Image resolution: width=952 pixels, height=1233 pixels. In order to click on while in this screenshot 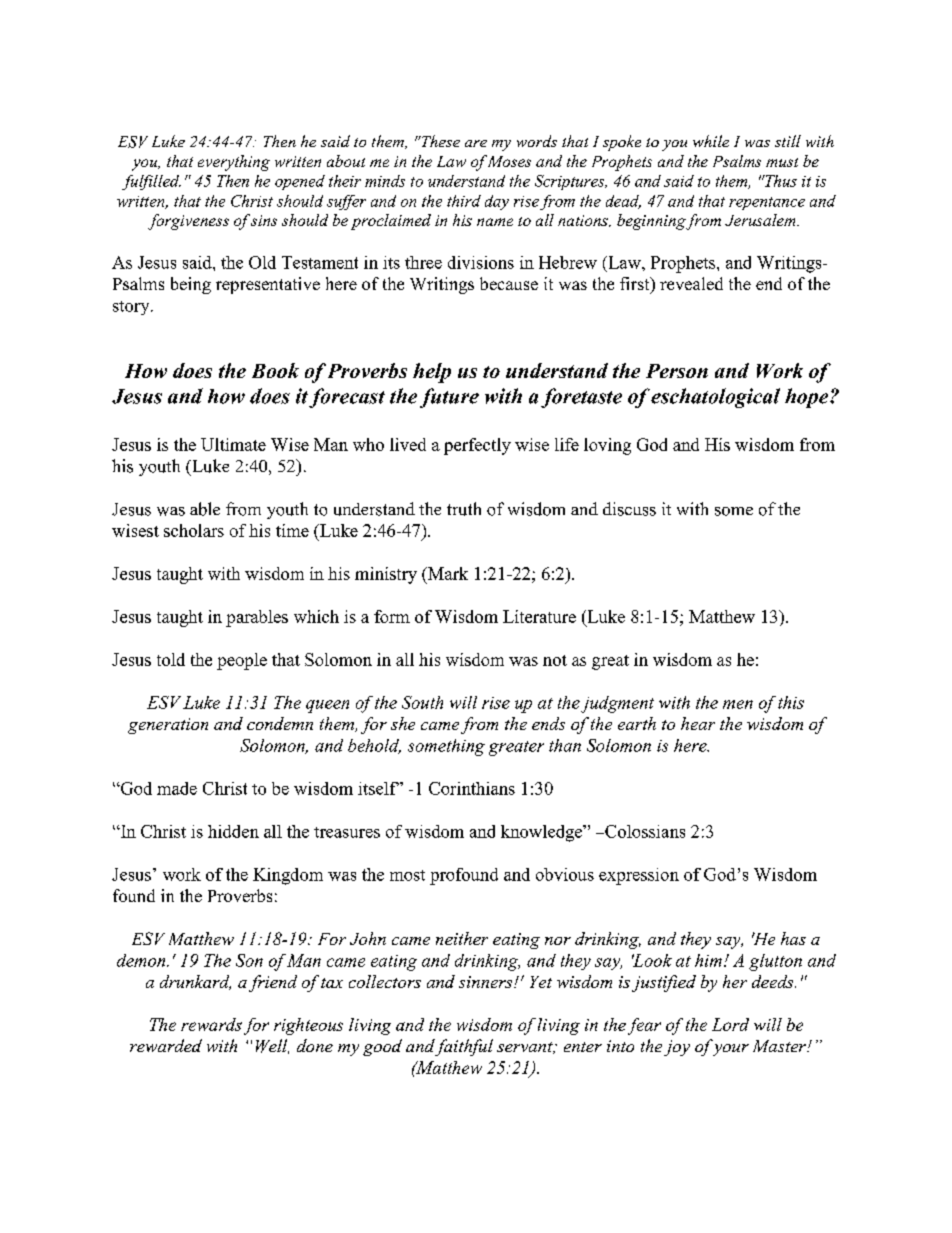, I will do `click(711, 141)`.
